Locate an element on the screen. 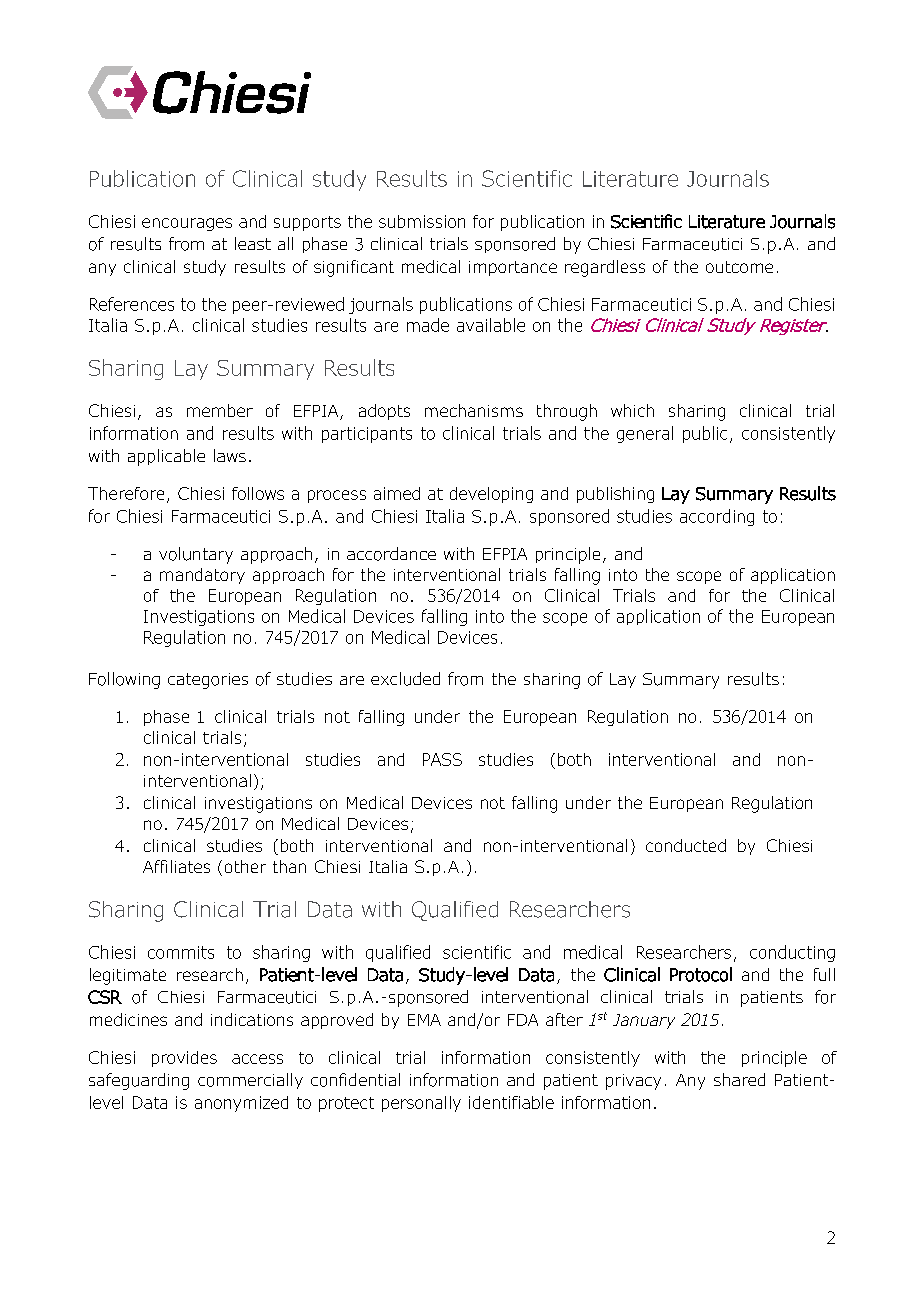  conducted is located at coordinates (686, 845).
